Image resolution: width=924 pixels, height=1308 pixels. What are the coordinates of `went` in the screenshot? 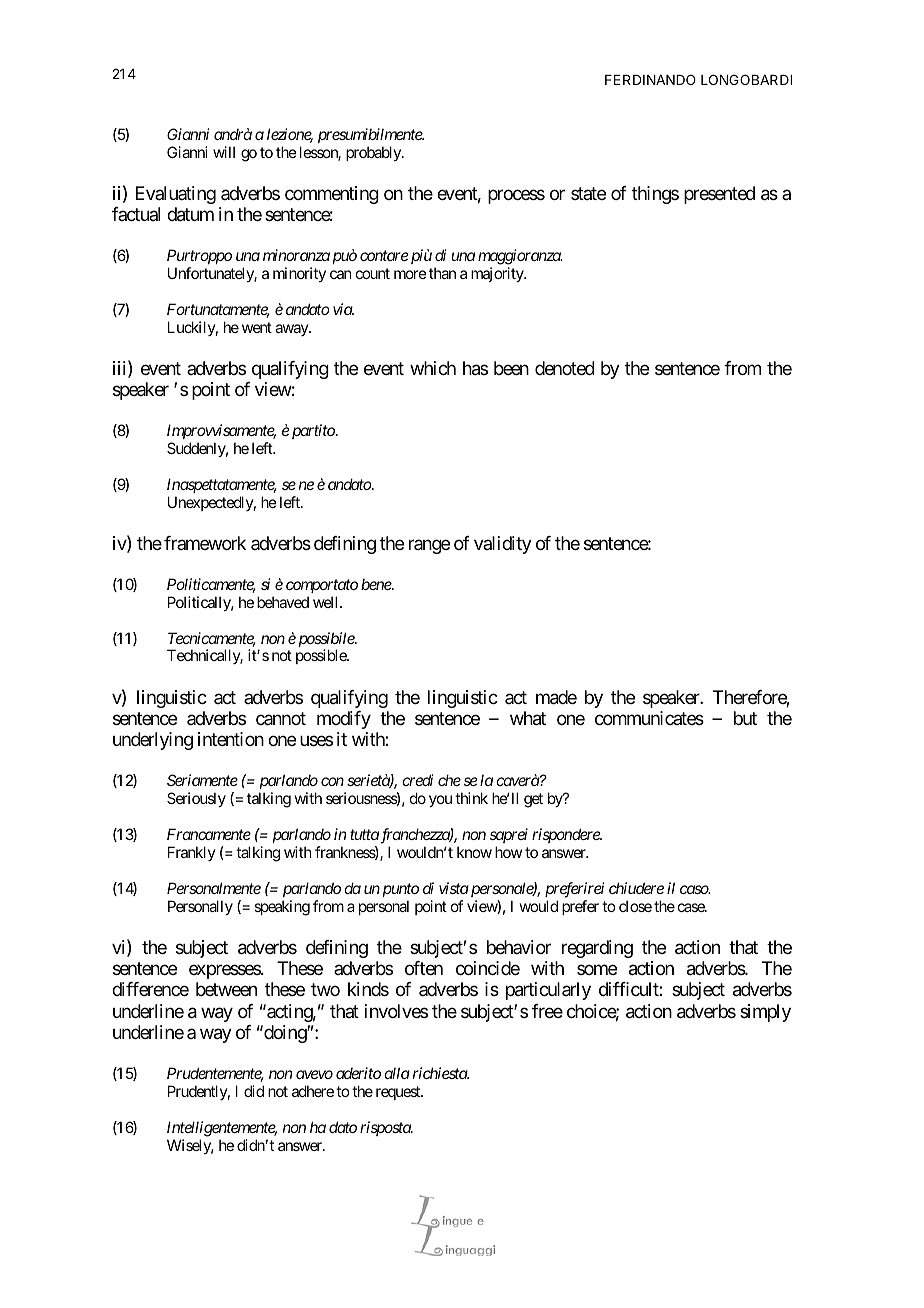 It's located at (257, 327).
